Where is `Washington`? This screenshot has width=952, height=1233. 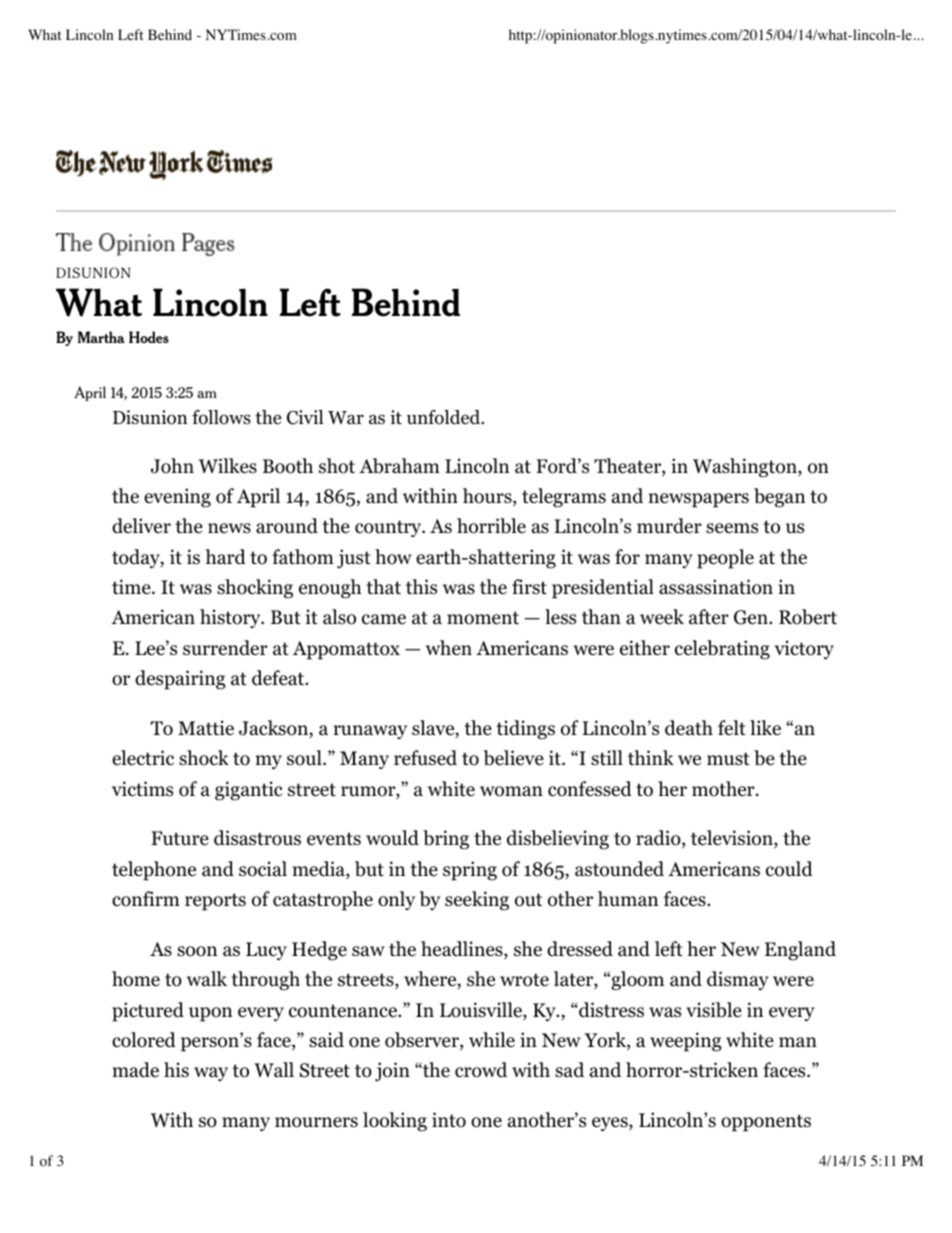 Washington is located at coordinates (746, 468).
